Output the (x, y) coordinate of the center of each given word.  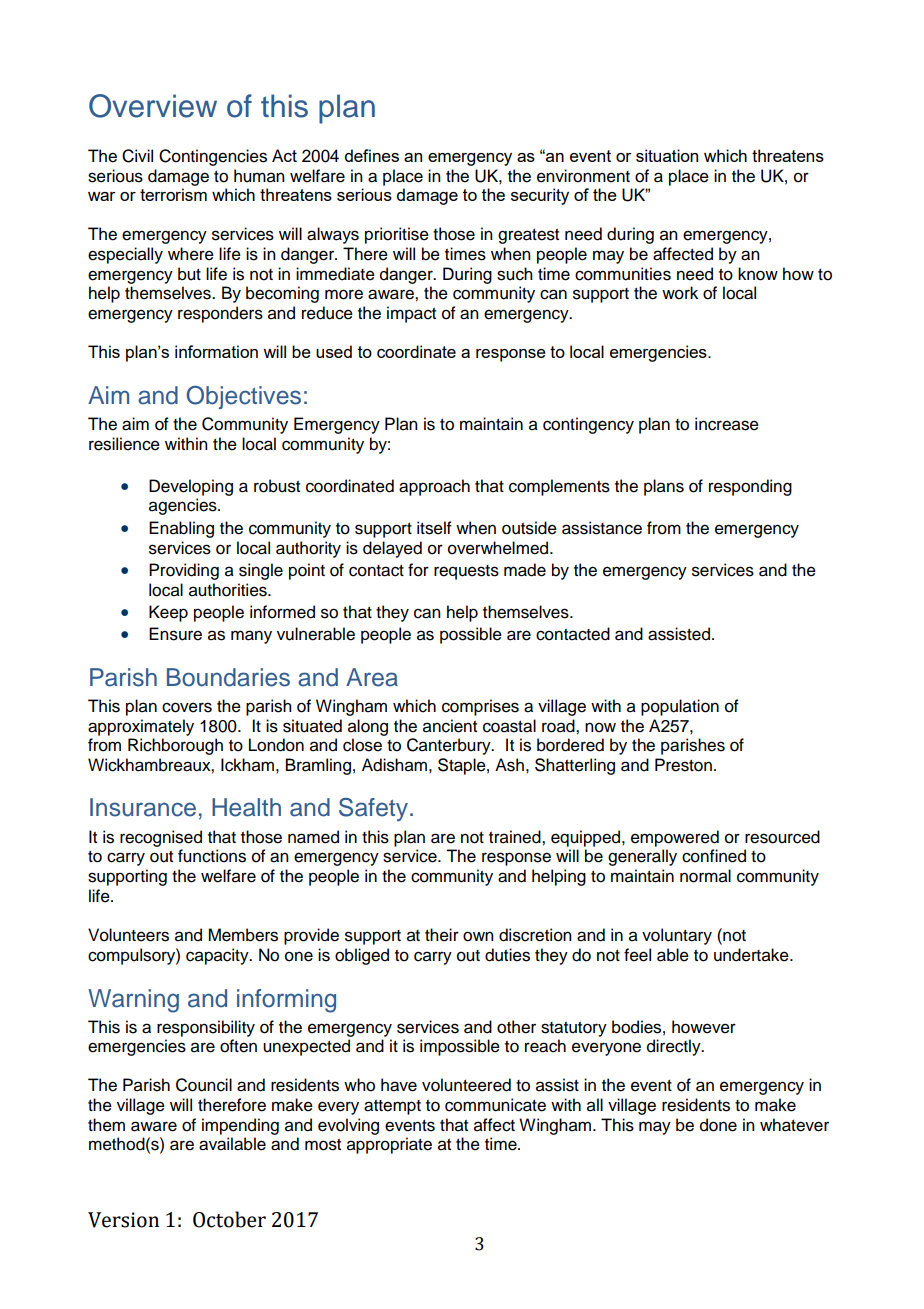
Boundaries (228, 677)
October (229, 1219)
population (680, 707)
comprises (480, 707)
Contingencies (213, 157)
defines (372, 155)
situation (667, 155)
